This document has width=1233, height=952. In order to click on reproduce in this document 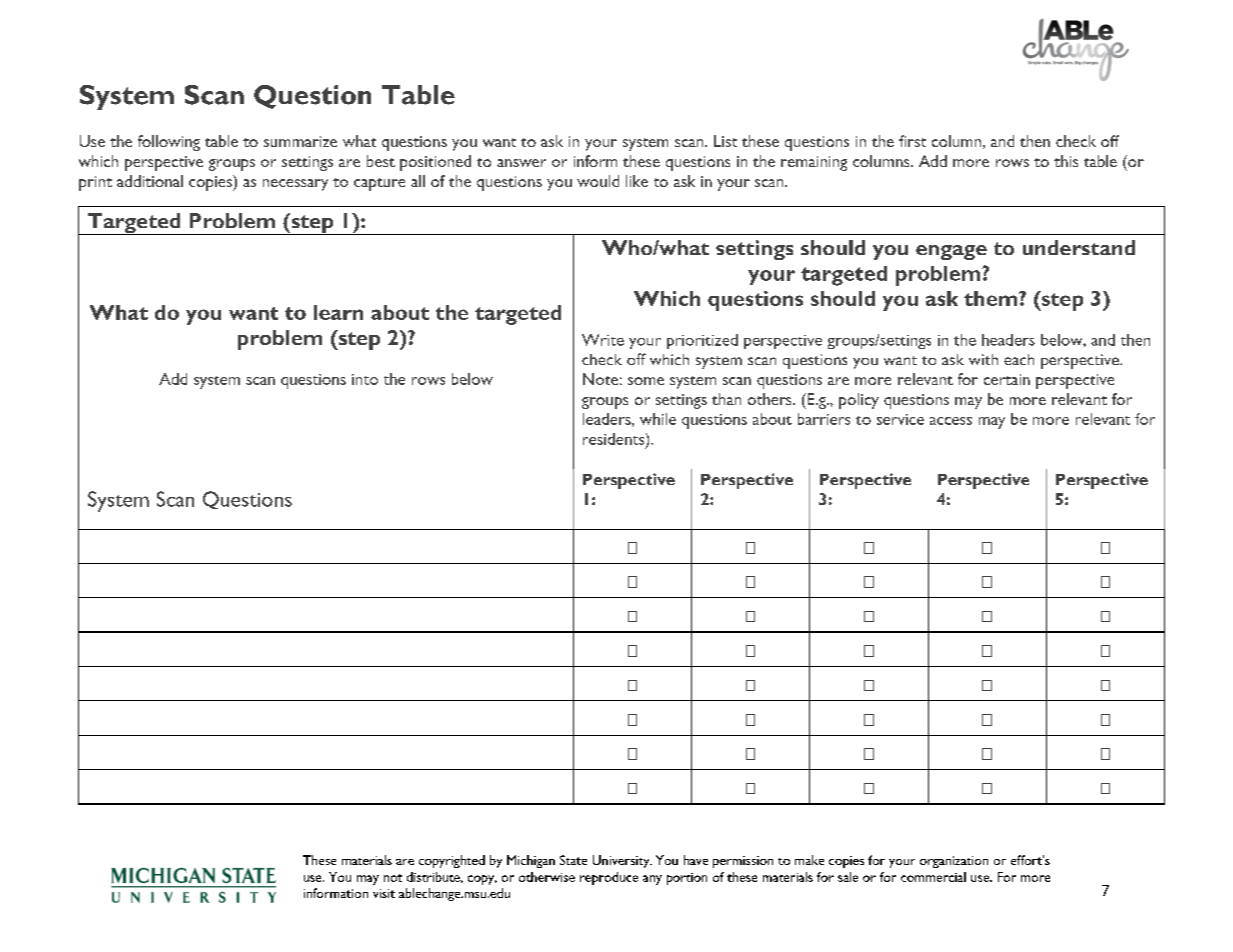, I will do `click(609, 878)`.
